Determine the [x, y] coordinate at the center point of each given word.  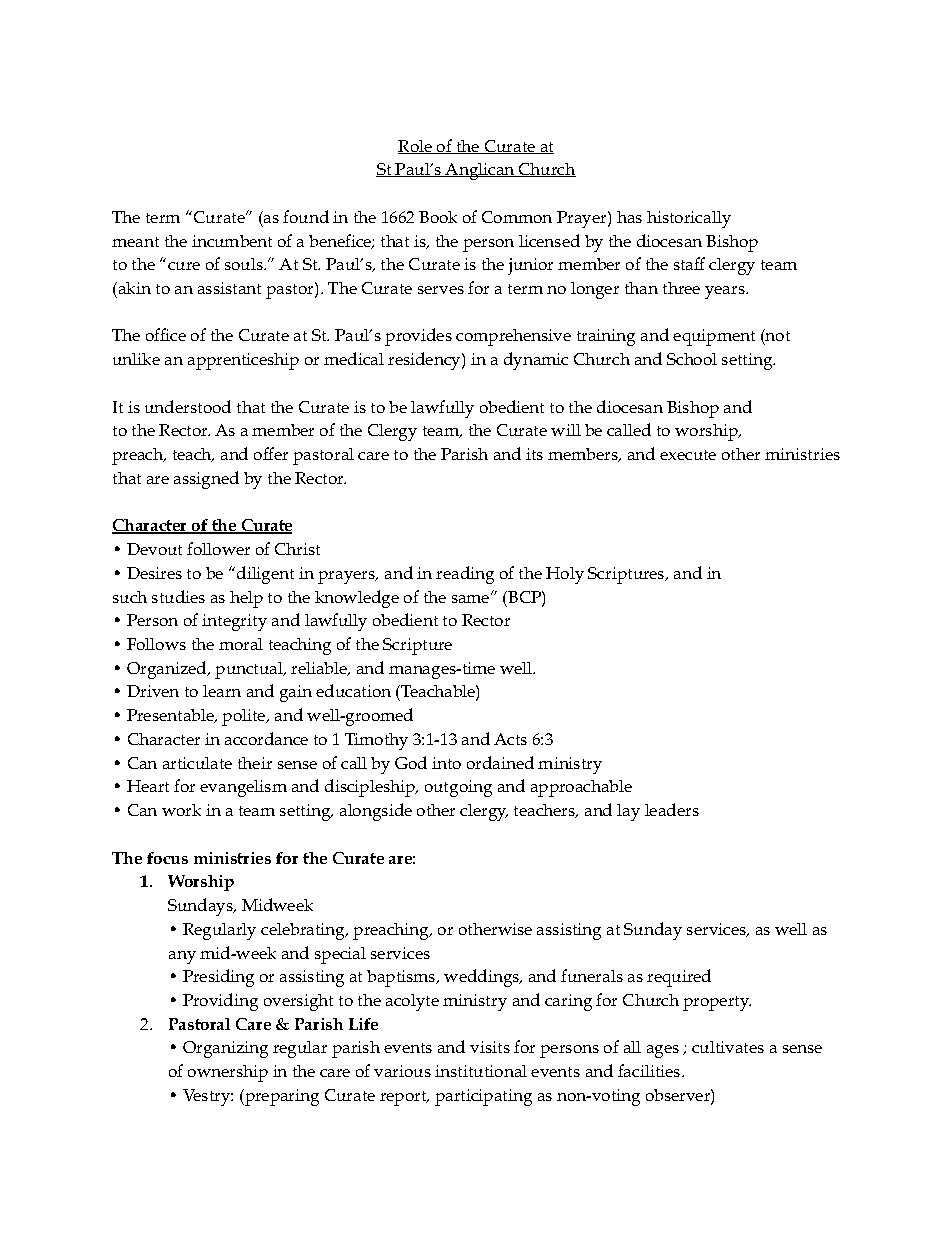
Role [416, 147]
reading [465, 575]
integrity [234, 622]
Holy [565, 575]
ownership [228, 1073]
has [629, 217]
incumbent [232, 241]
